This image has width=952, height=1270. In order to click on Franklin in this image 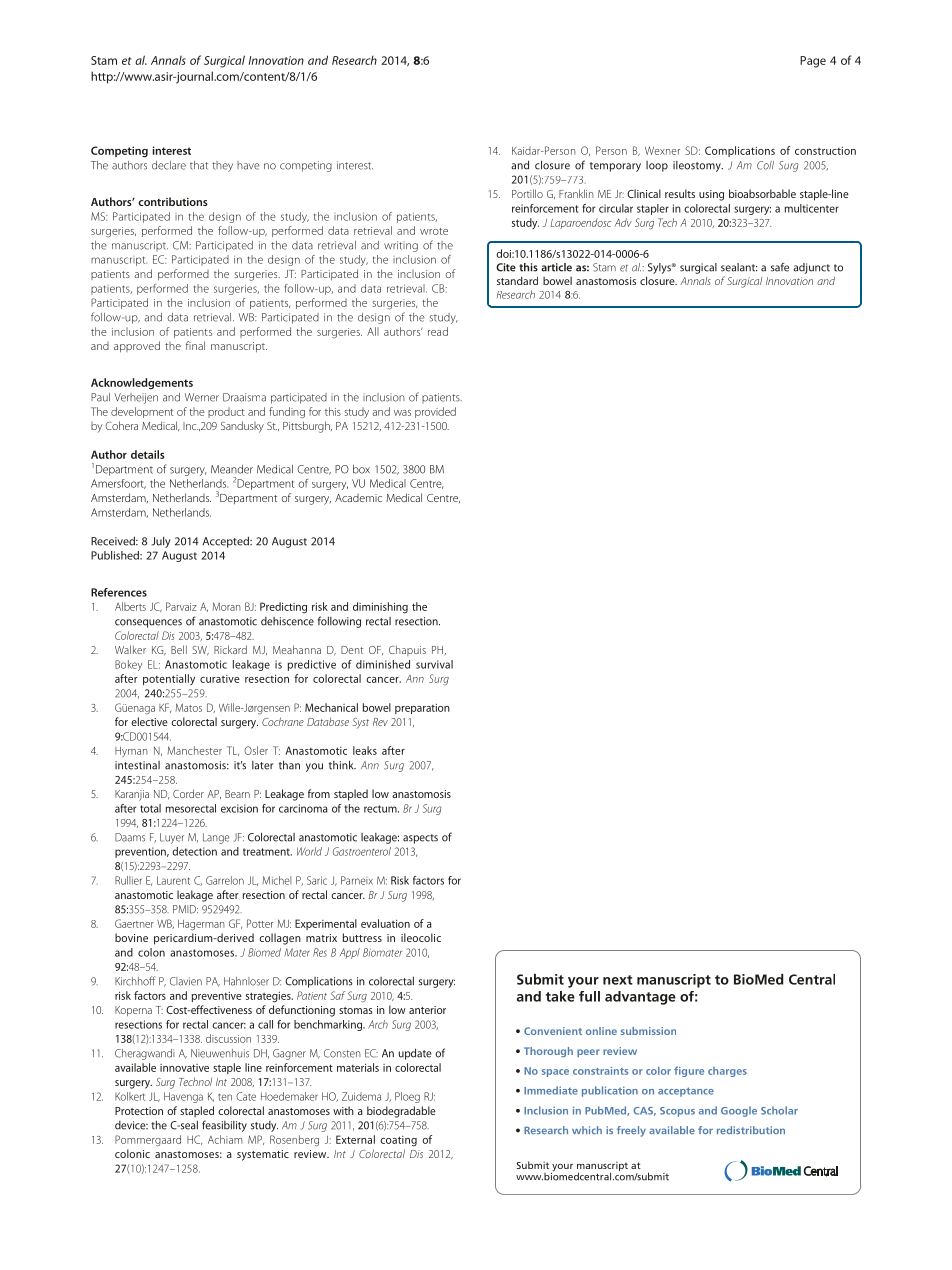, I will do `click(576, 193)`.
